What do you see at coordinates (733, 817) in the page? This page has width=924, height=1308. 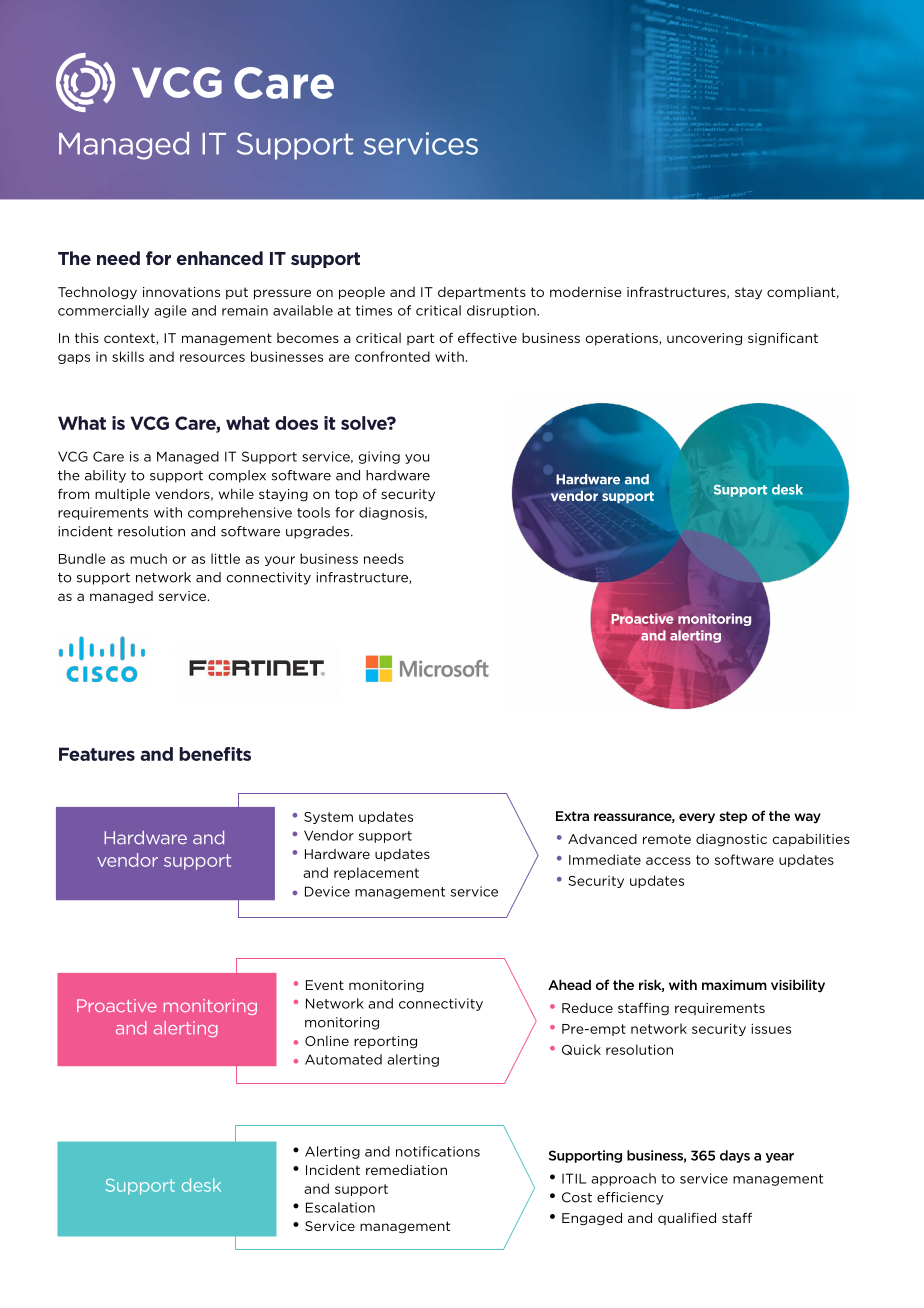 I see `step` at bounding box center [733, 817].
